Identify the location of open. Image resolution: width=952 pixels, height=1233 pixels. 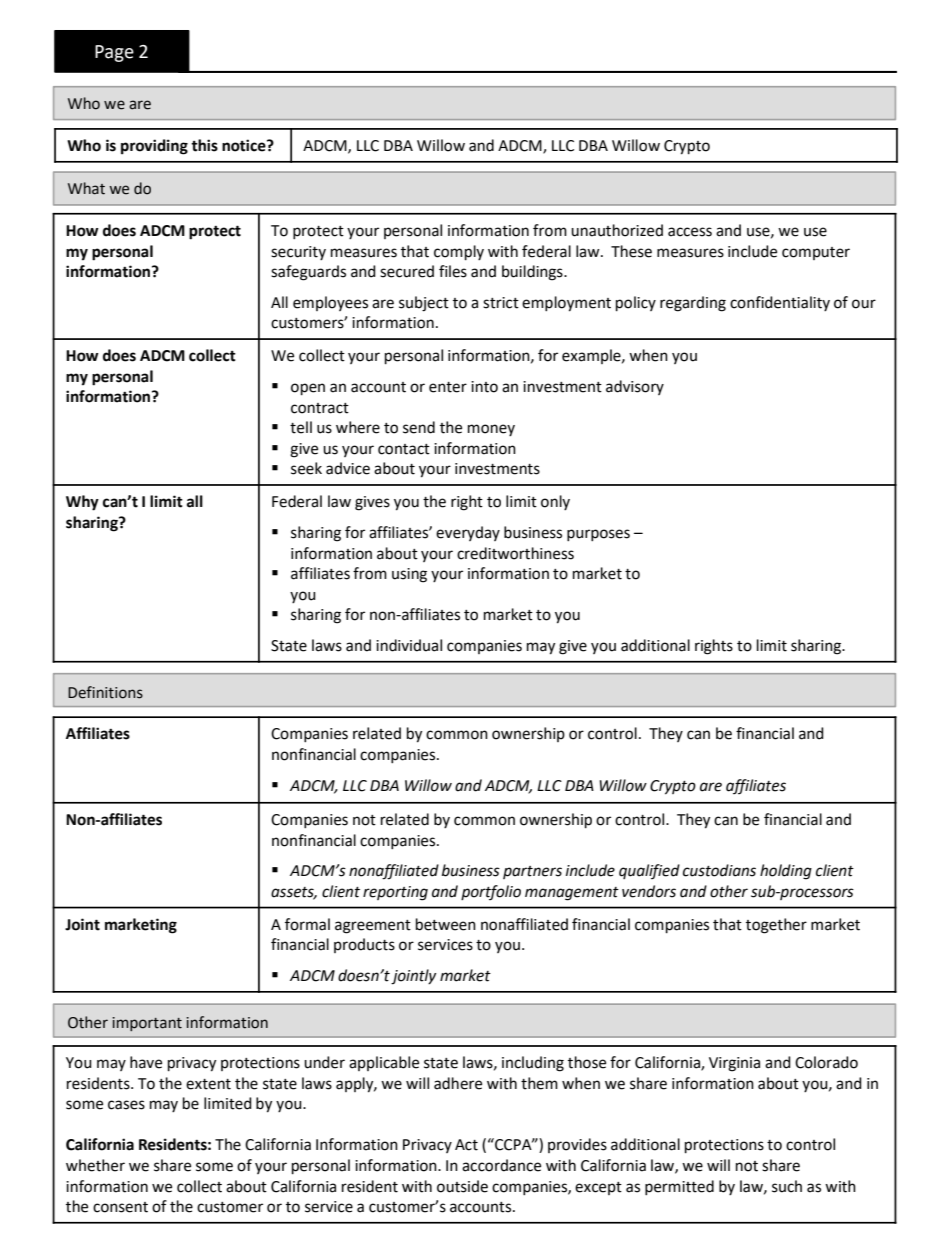
(308, 389).
